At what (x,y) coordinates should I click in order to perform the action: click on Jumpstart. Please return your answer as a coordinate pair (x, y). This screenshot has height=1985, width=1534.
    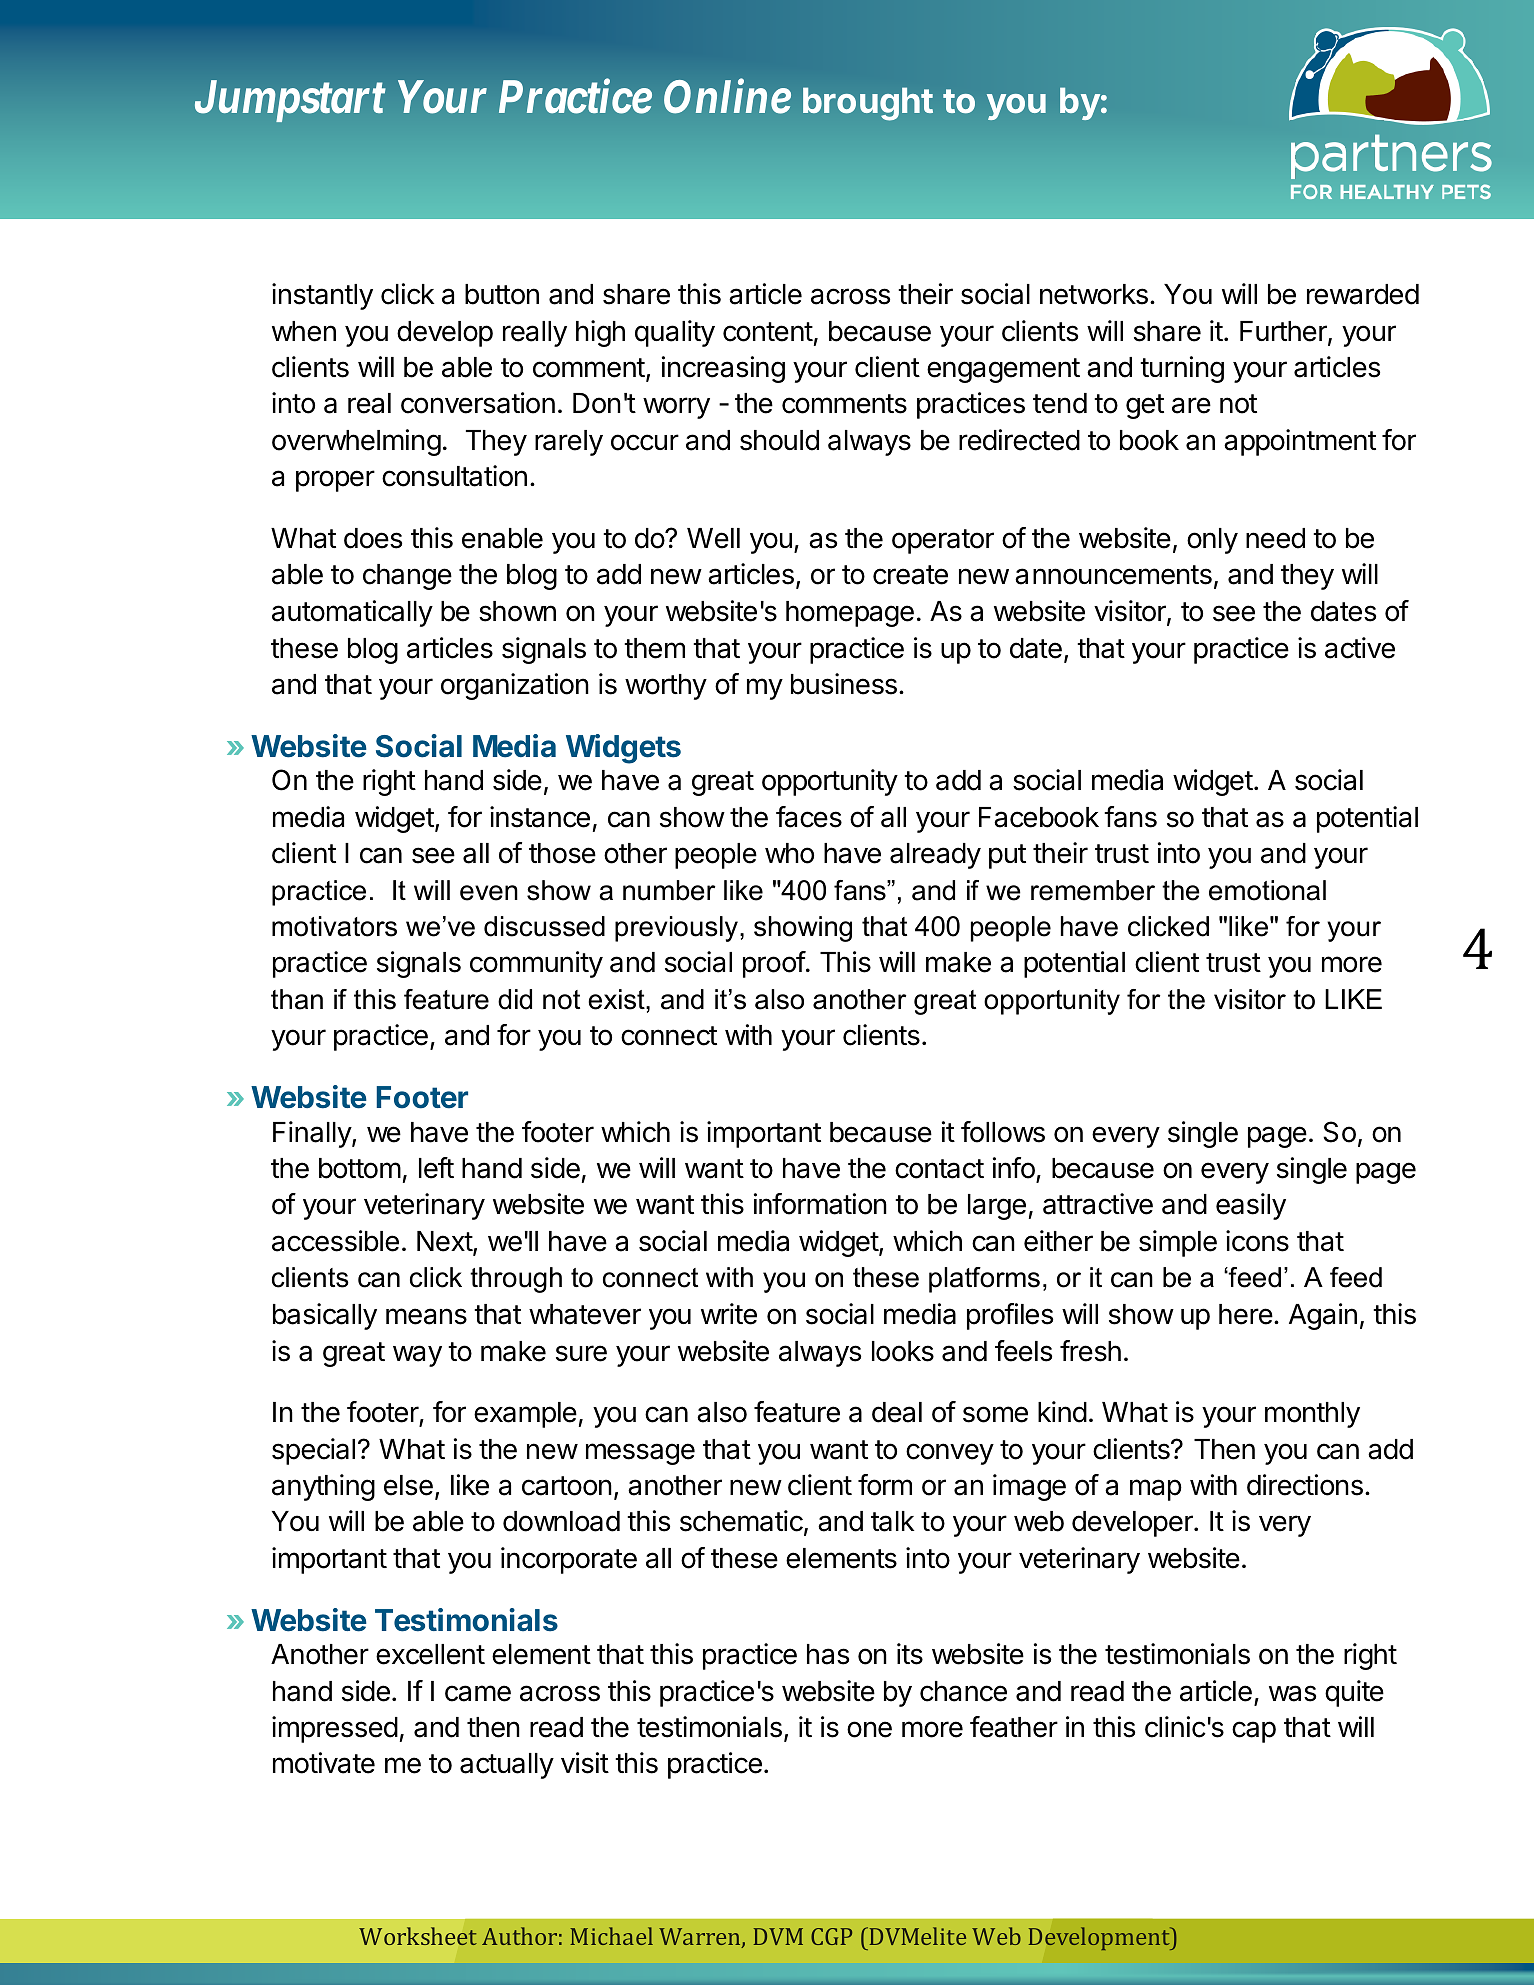
    Looking at the image, I should click on (290, 101).
